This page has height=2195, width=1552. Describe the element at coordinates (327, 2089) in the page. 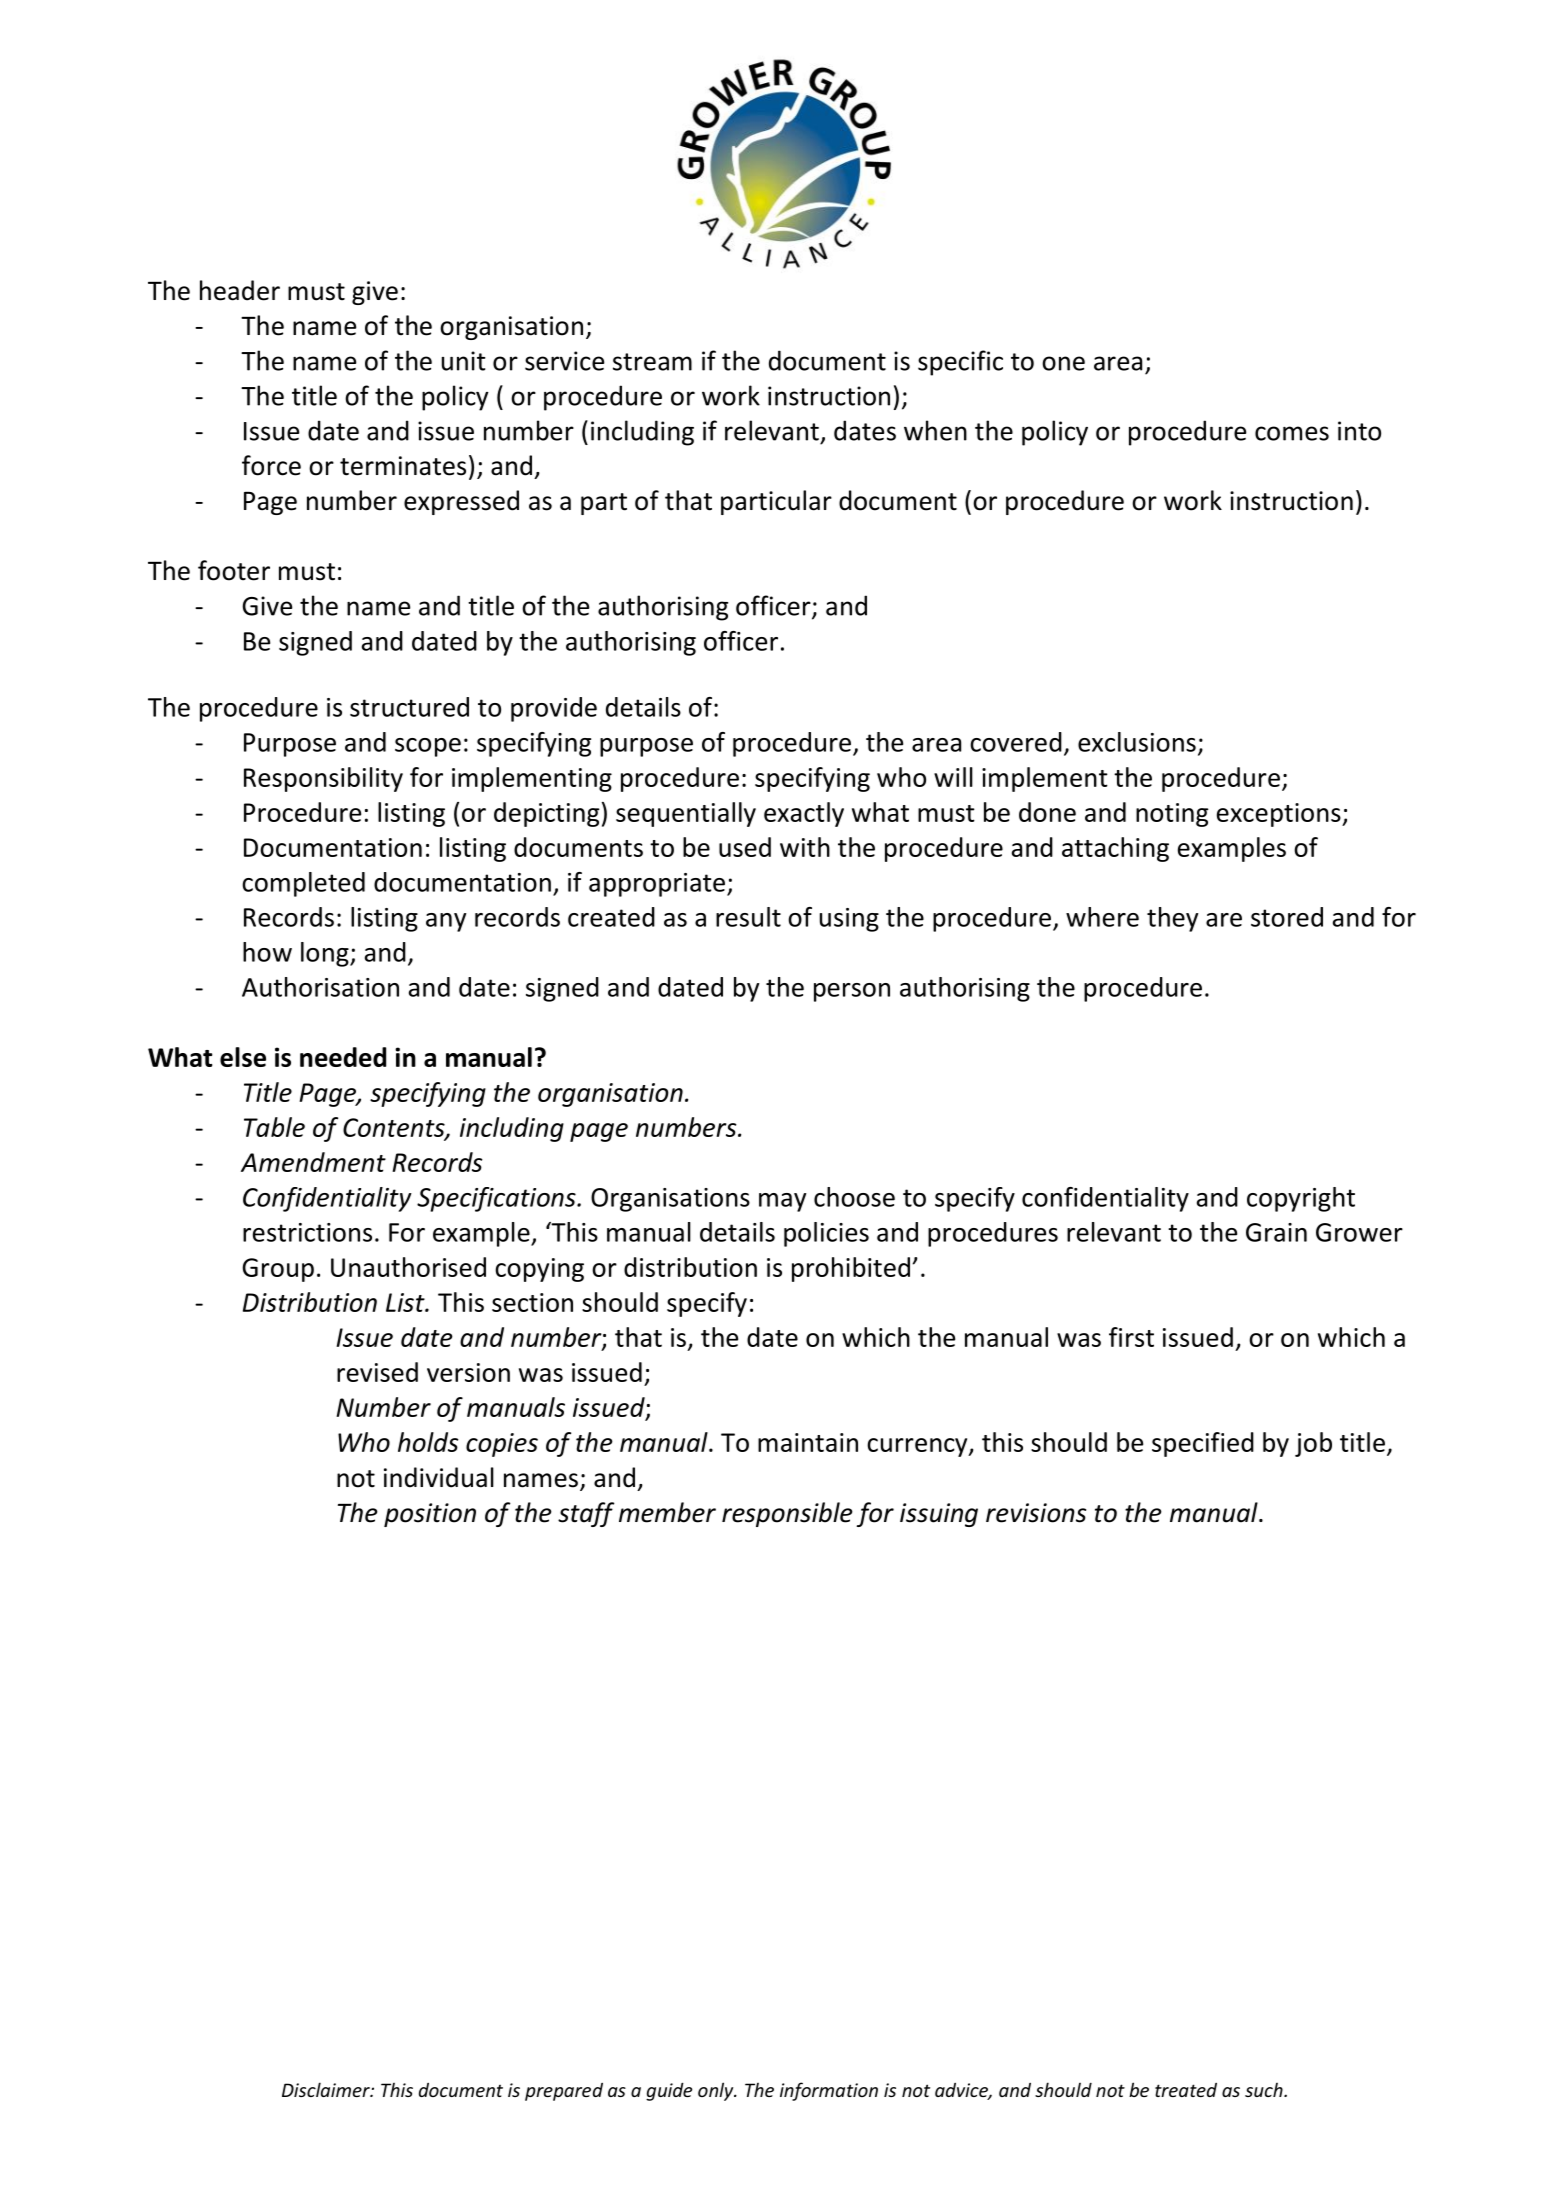

I see `Disclaimer` at that location.
